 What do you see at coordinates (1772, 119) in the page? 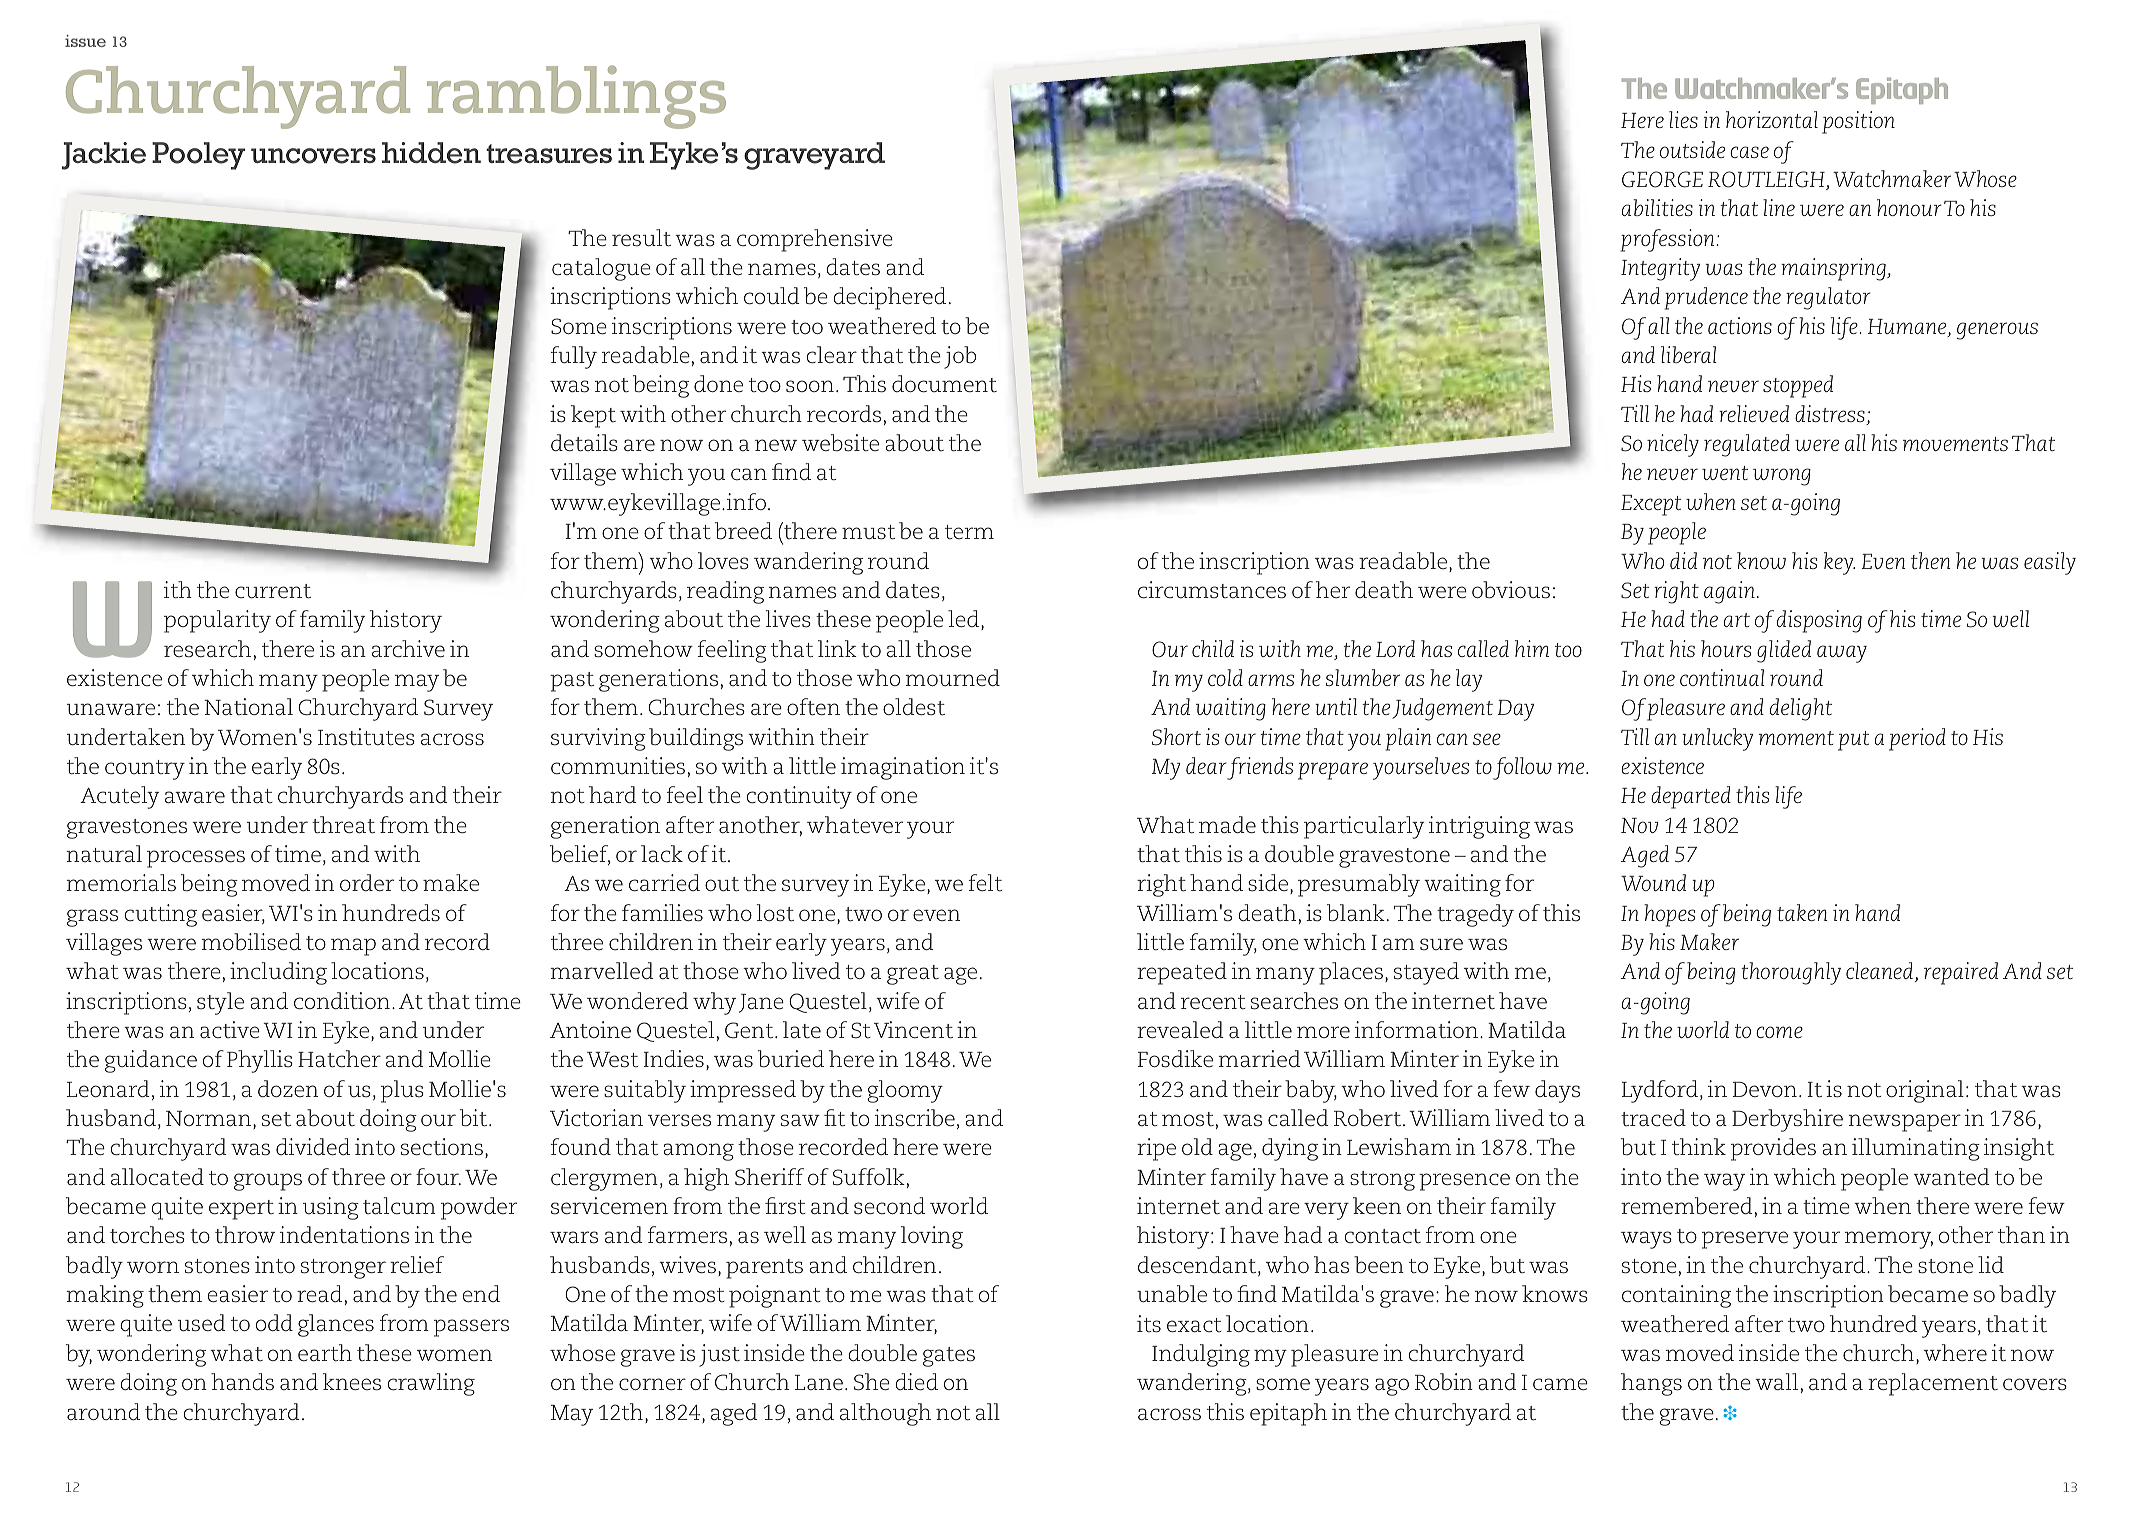
I see `horizontal` at bounding box center [1772, 119].
